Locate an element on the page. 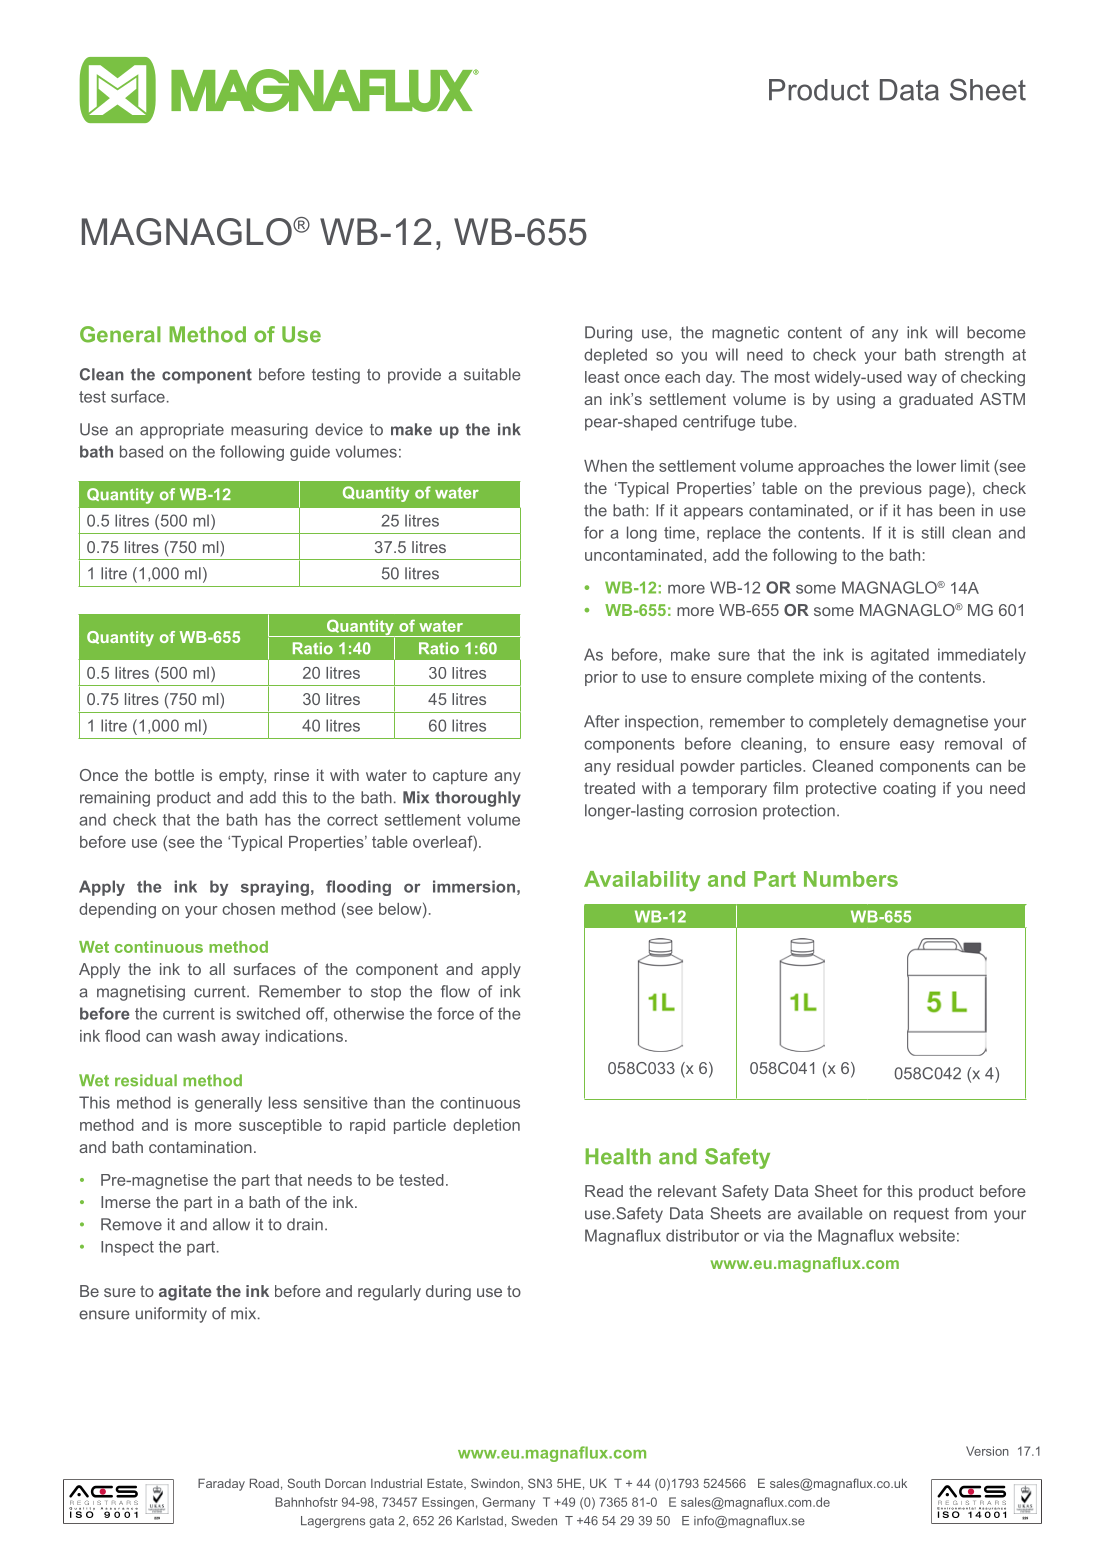  request is located at coordinates (921, 1215).
